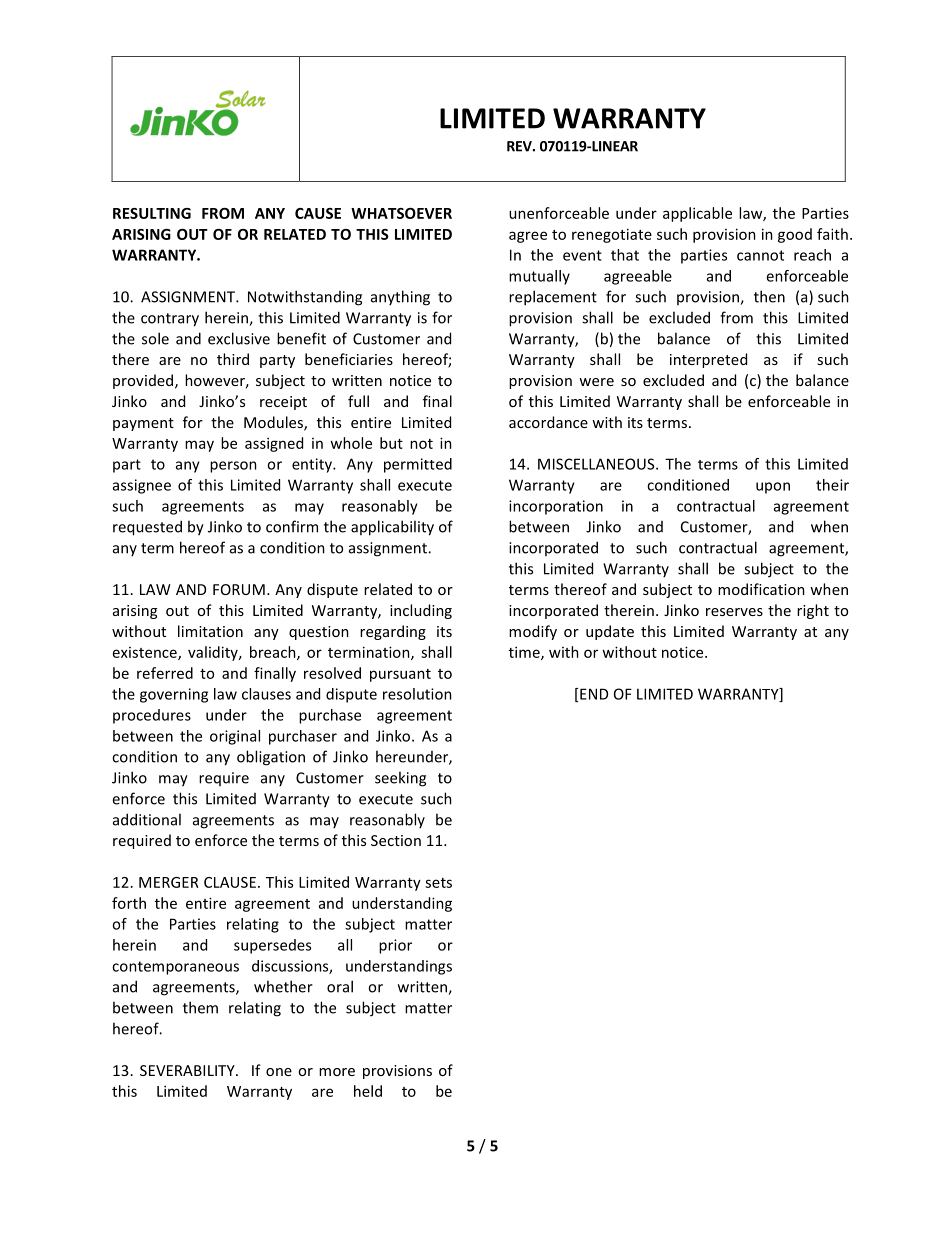 The width and height of the screenshot is (952, 1233). Describe the element at coordinates (539, 277) in the screenshot. I see `mutually` at that location.
